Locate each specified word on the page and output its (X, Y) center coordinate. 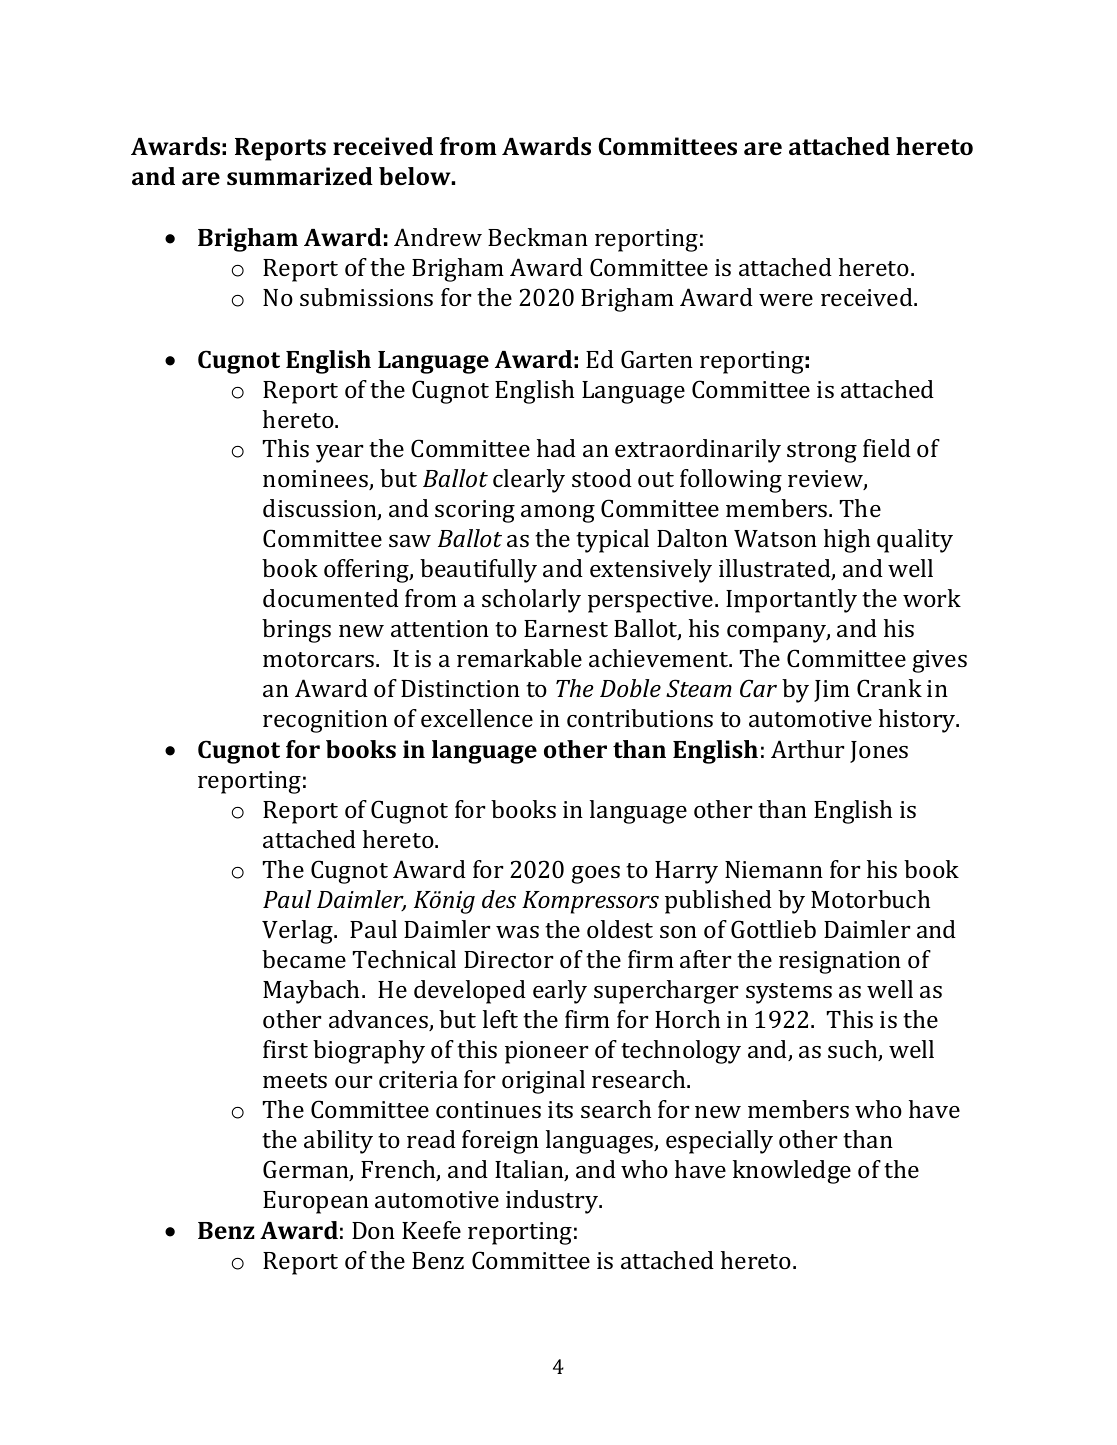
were (786, 300)
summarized (300, 176)
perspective (652, 601)
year (339, 454)
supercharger (666, 992)
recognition (325, 721)
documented (331, 598)
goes (596, 875)
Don (373, 1230)
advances (379, 1020)
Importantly (791, 601)
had (556, 448)
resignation (840, 962)
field (887, 448)
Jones (879, 752)
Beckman (538, 237)
